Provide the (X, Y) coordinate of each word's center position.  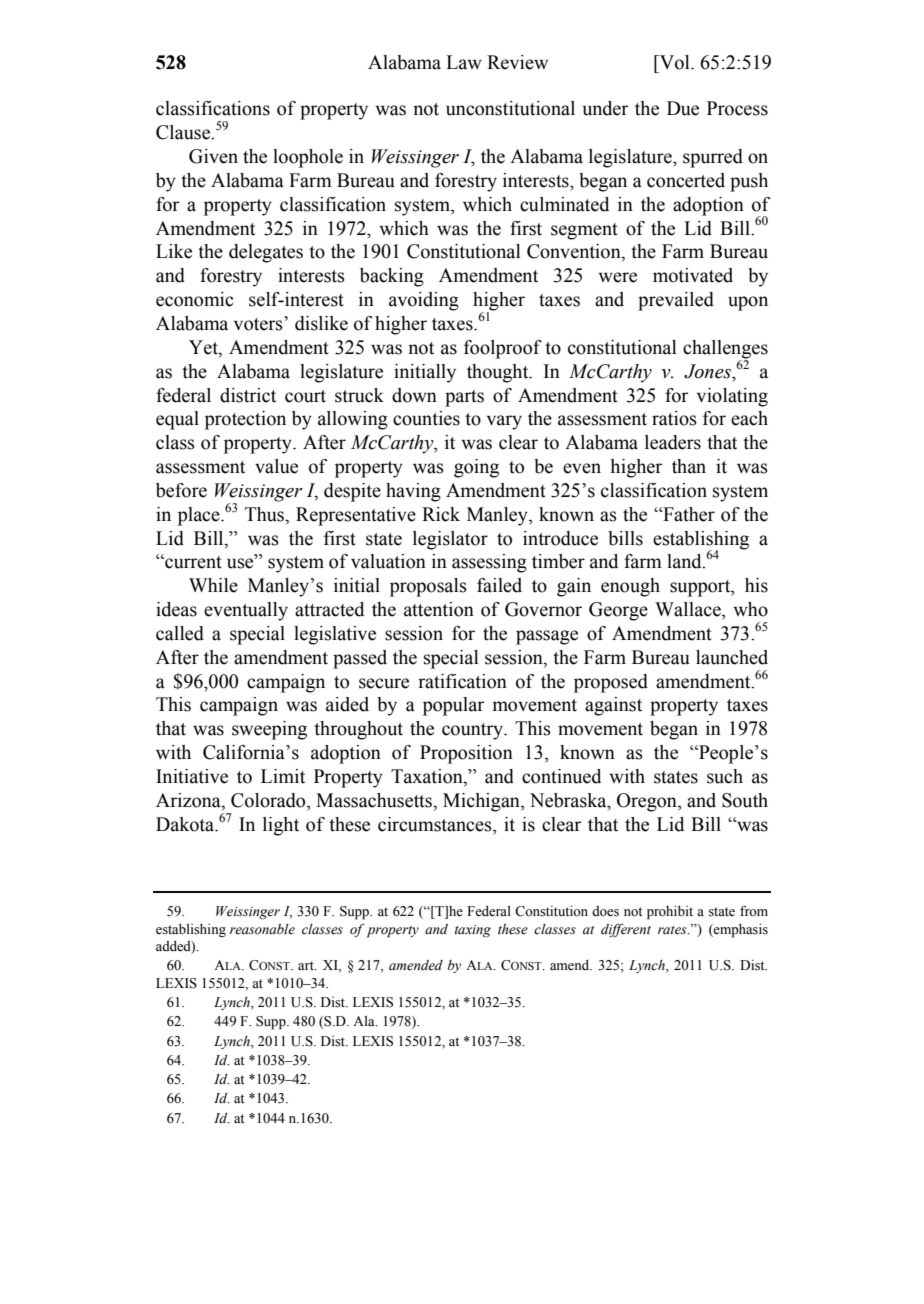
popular (454, 706)
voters (259, 323)
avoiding (424, 301)
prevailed (676, 301)
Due (683, 108)
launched (732, 657)
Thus (266, 514)
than (689, 466)
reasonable (262, 929)
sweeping (269, 730)
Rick (441, 514)
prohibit (670, 912)
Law (464, 62)
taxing (473, 931)
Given (213, 156)
